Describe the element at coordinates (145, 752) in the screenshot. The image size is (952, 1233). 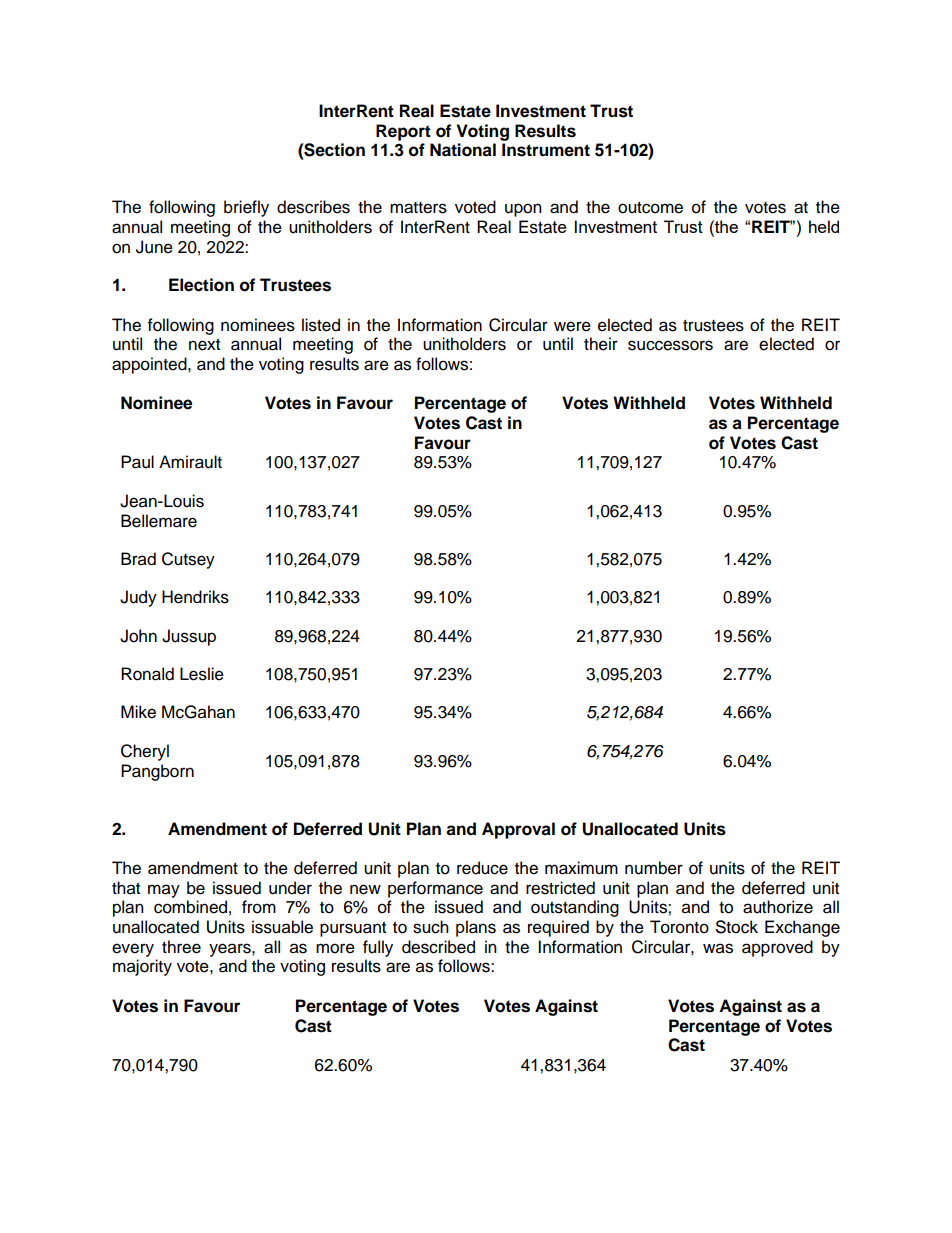
I see `Cheryl` at that location.
